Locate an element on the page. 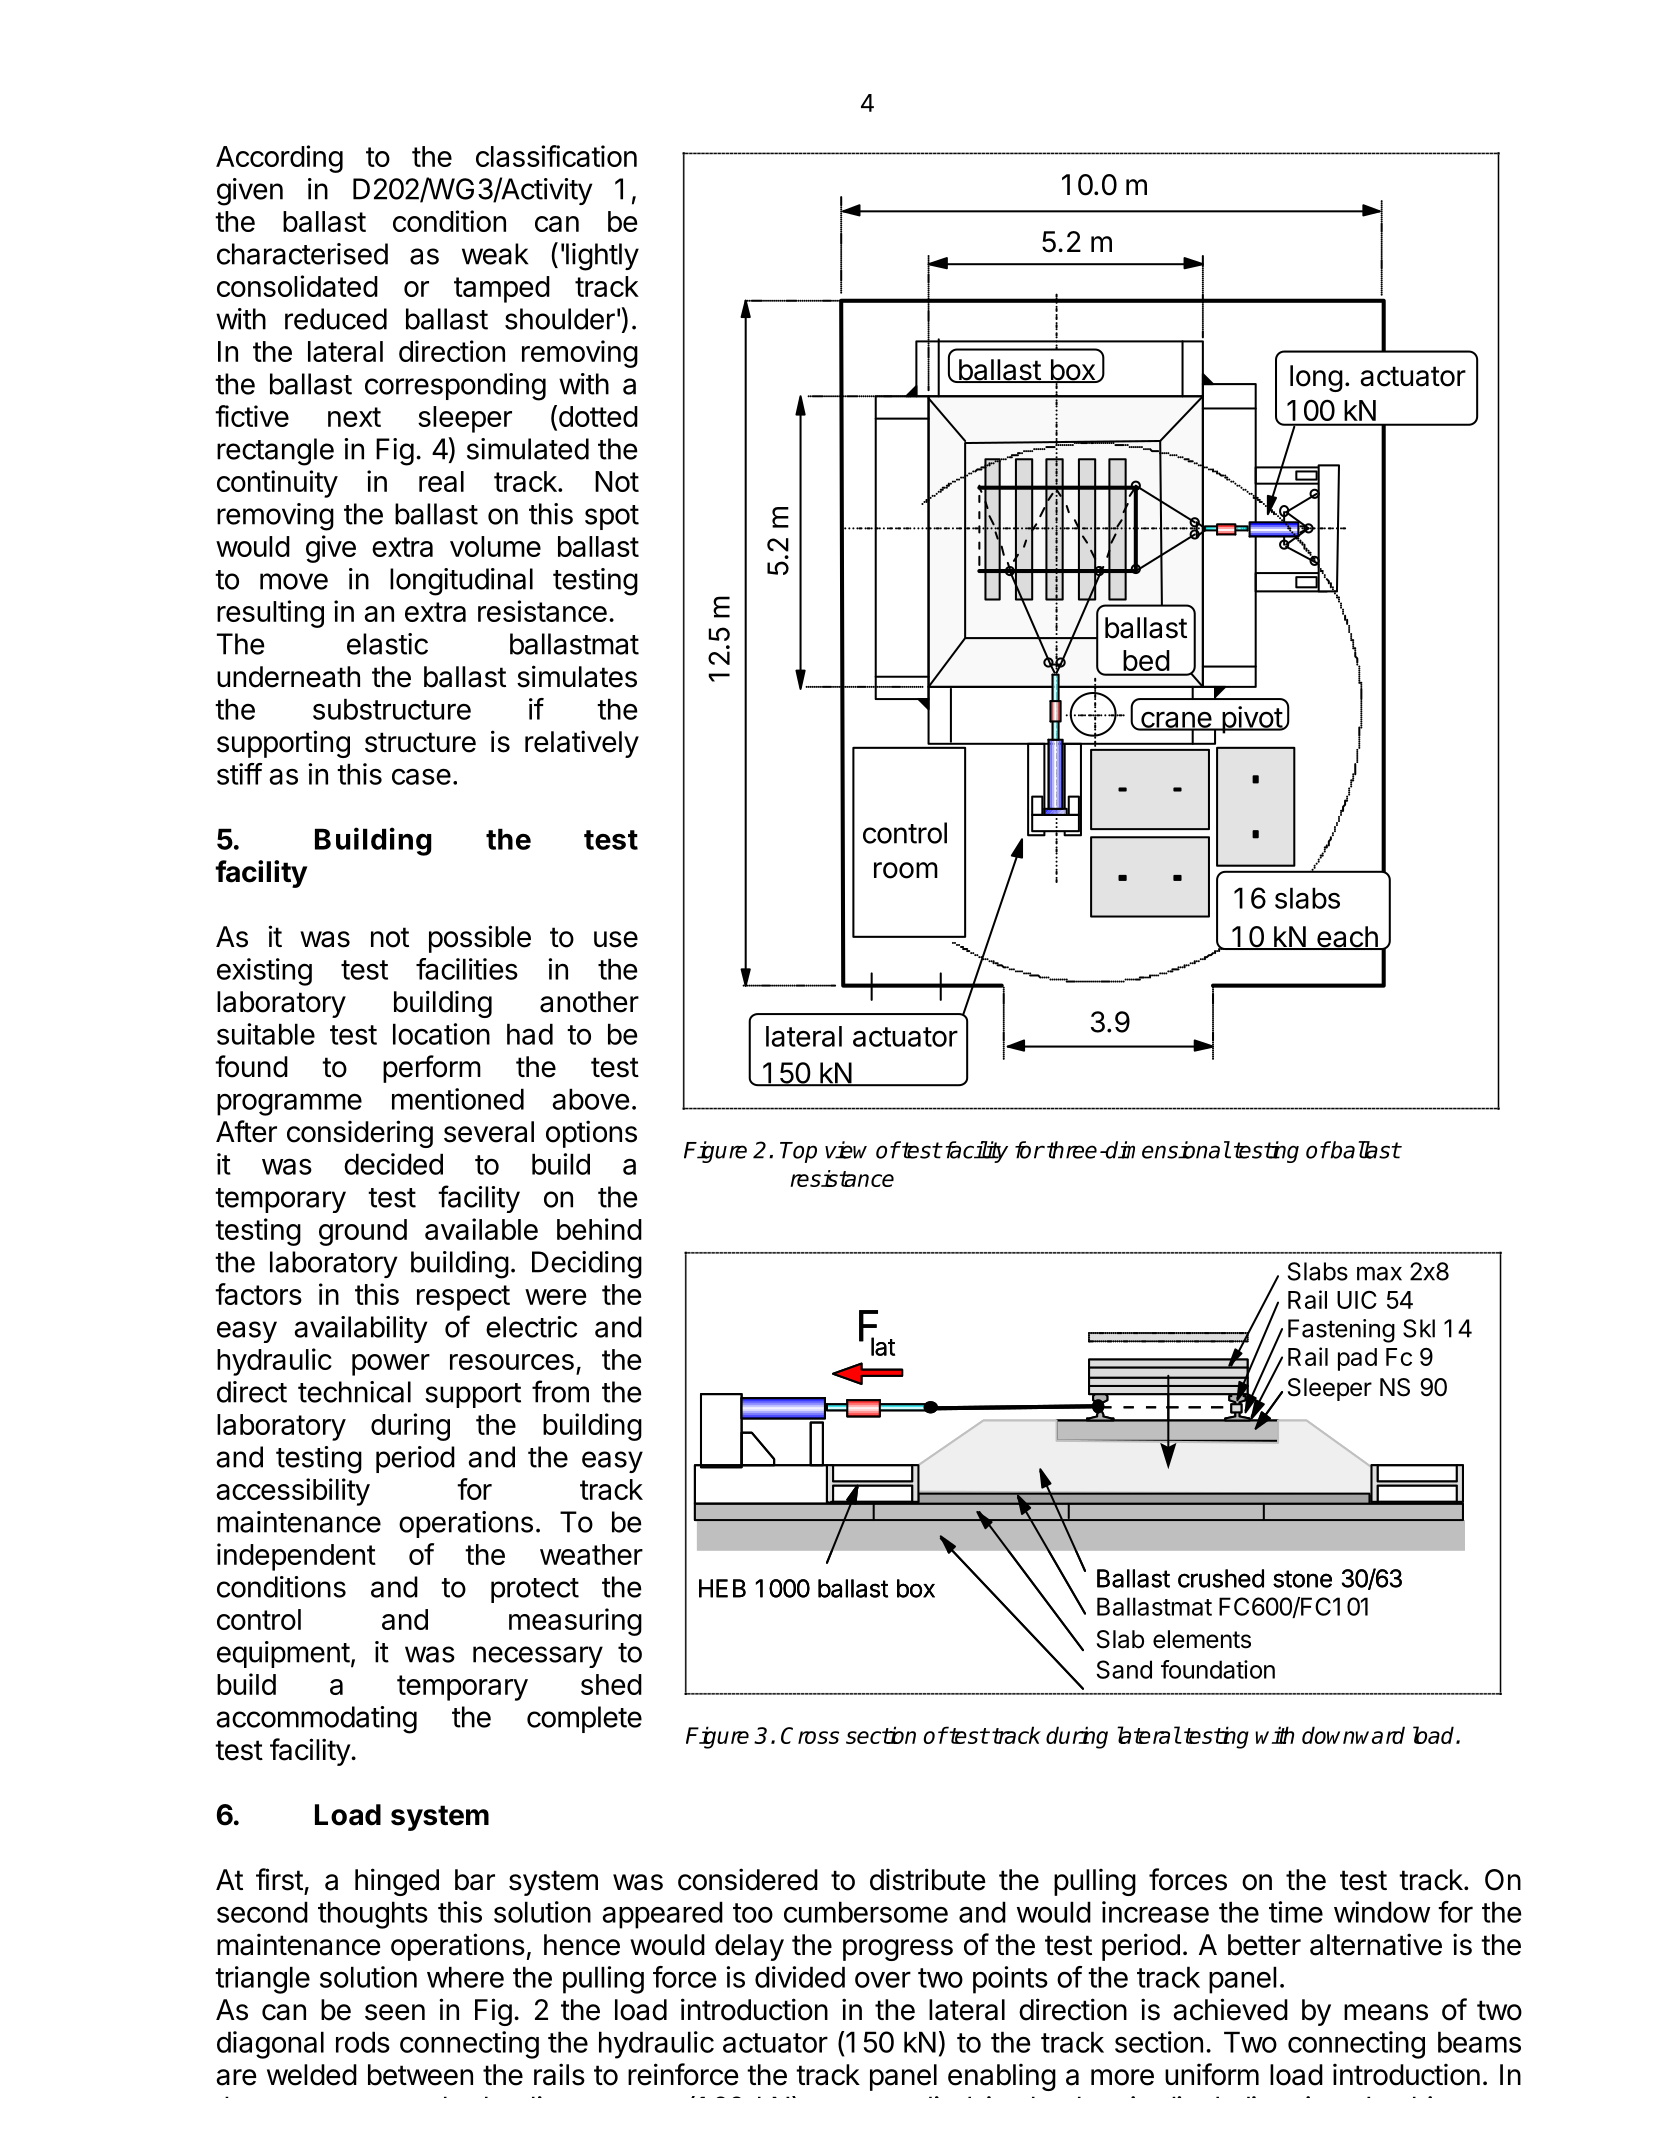 This page has width=1658, height=2146. bed is located at coordinates (1146, 660).
